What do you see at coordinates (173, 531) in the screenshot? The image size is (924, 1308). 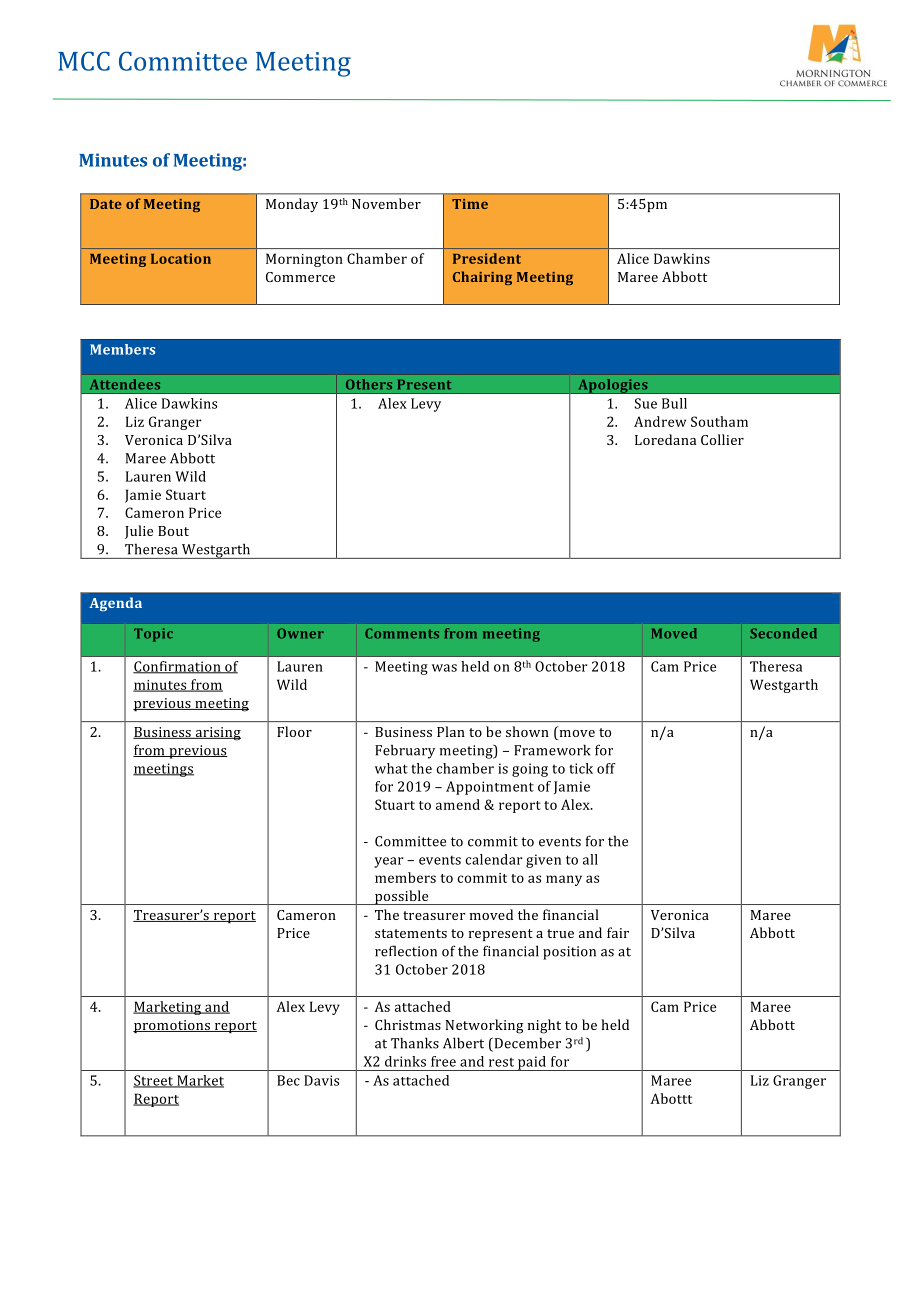 I see `Bout` at bounding box center [173, 531].
